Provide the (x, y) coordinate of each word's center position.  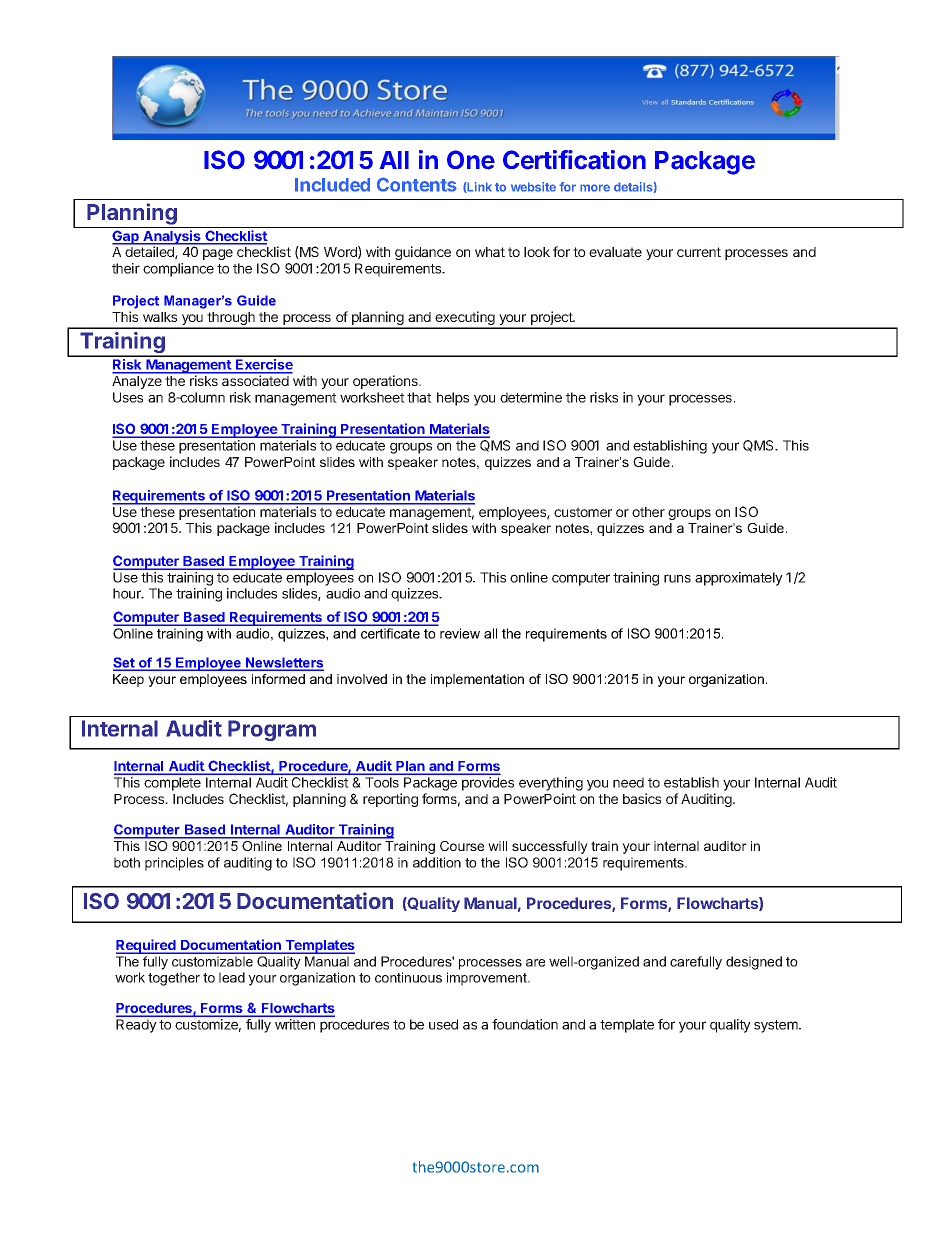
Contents (417, 184)
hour (128, 593)
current (699, 252)
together (174, 979)
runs (677, 578)
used (443, 1024)
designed (754, 963)
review (460, 633)
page (218, 254)
